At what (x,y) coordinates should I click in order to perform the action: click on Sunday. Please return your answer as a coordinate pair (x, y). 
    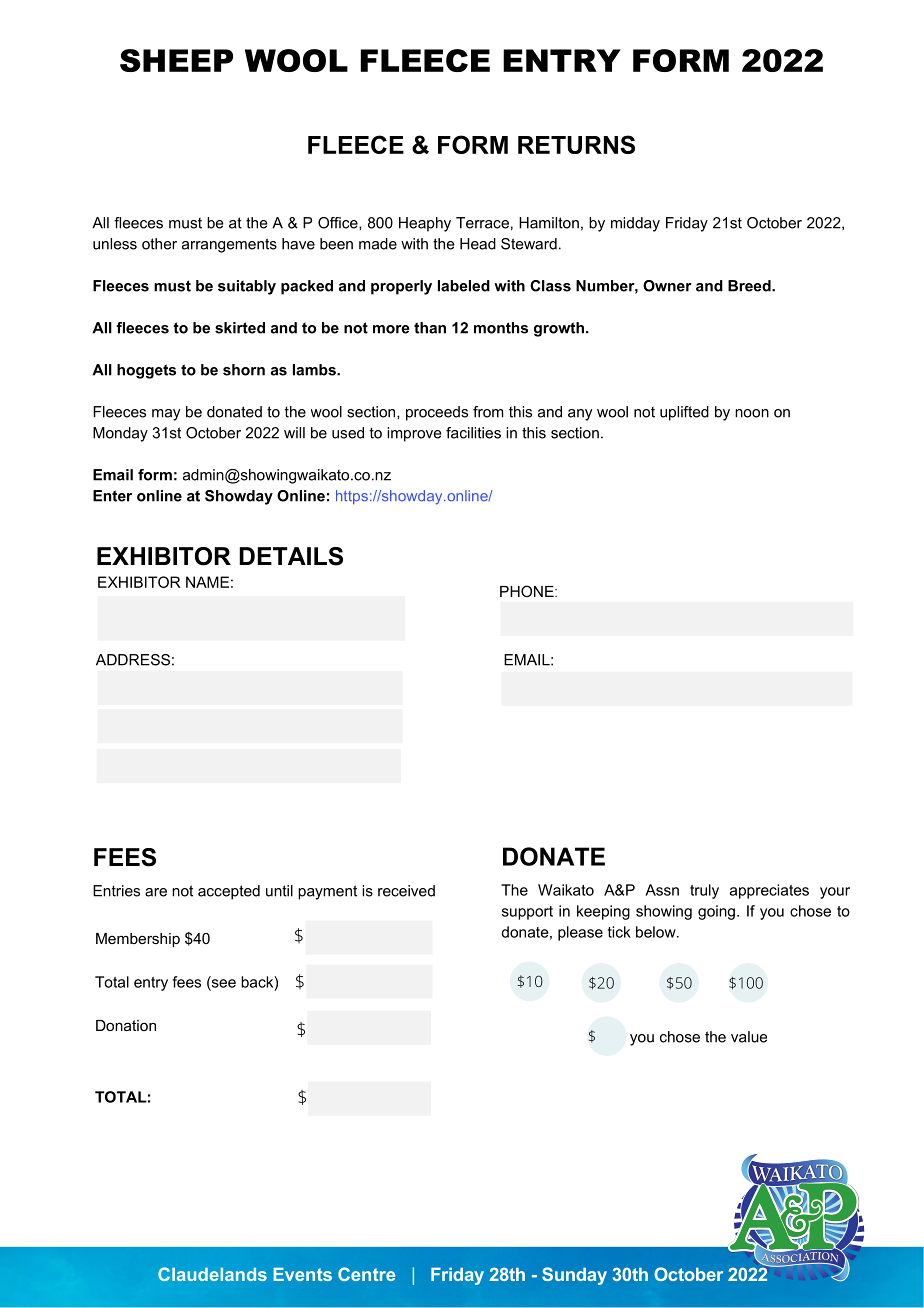
    Looking at the image, I should click on (574, 1276).
